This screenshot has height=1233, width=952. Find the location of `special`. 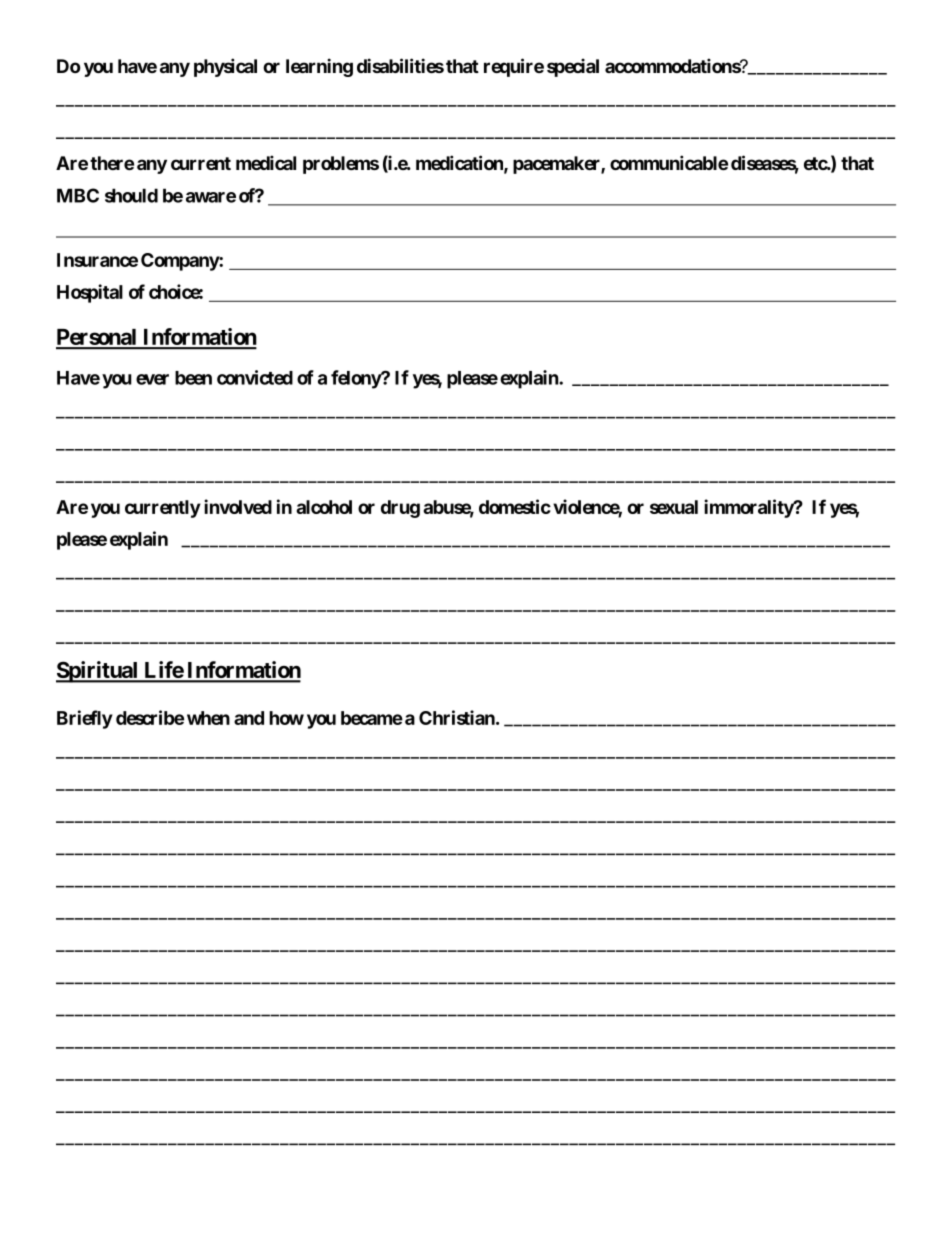

special is located at coordinates (573, 67).
